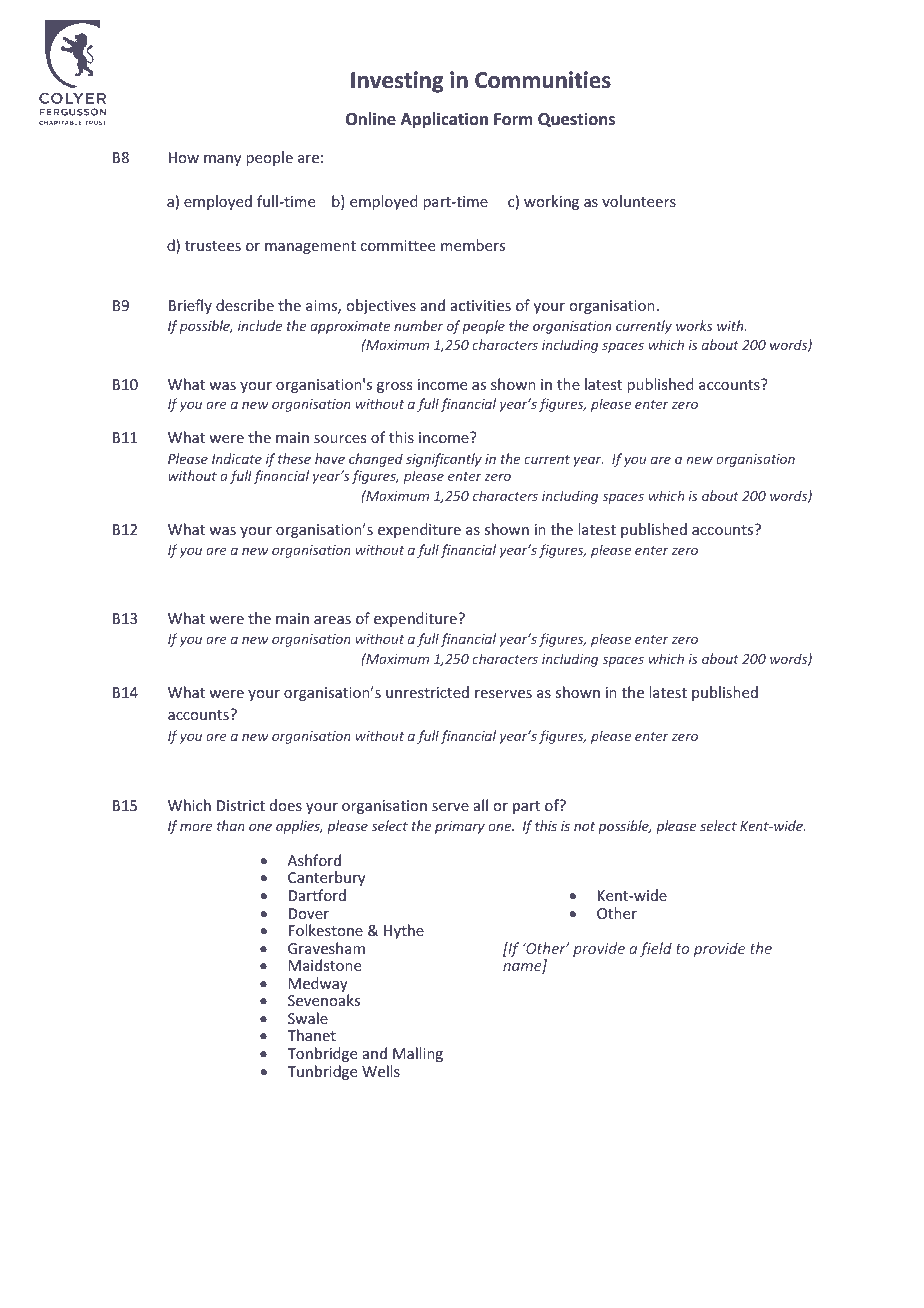 The width and height of the document is (924, 1308). Describe the element at coordinates (381, 1071) in the document. I see `Wells` at that location.
